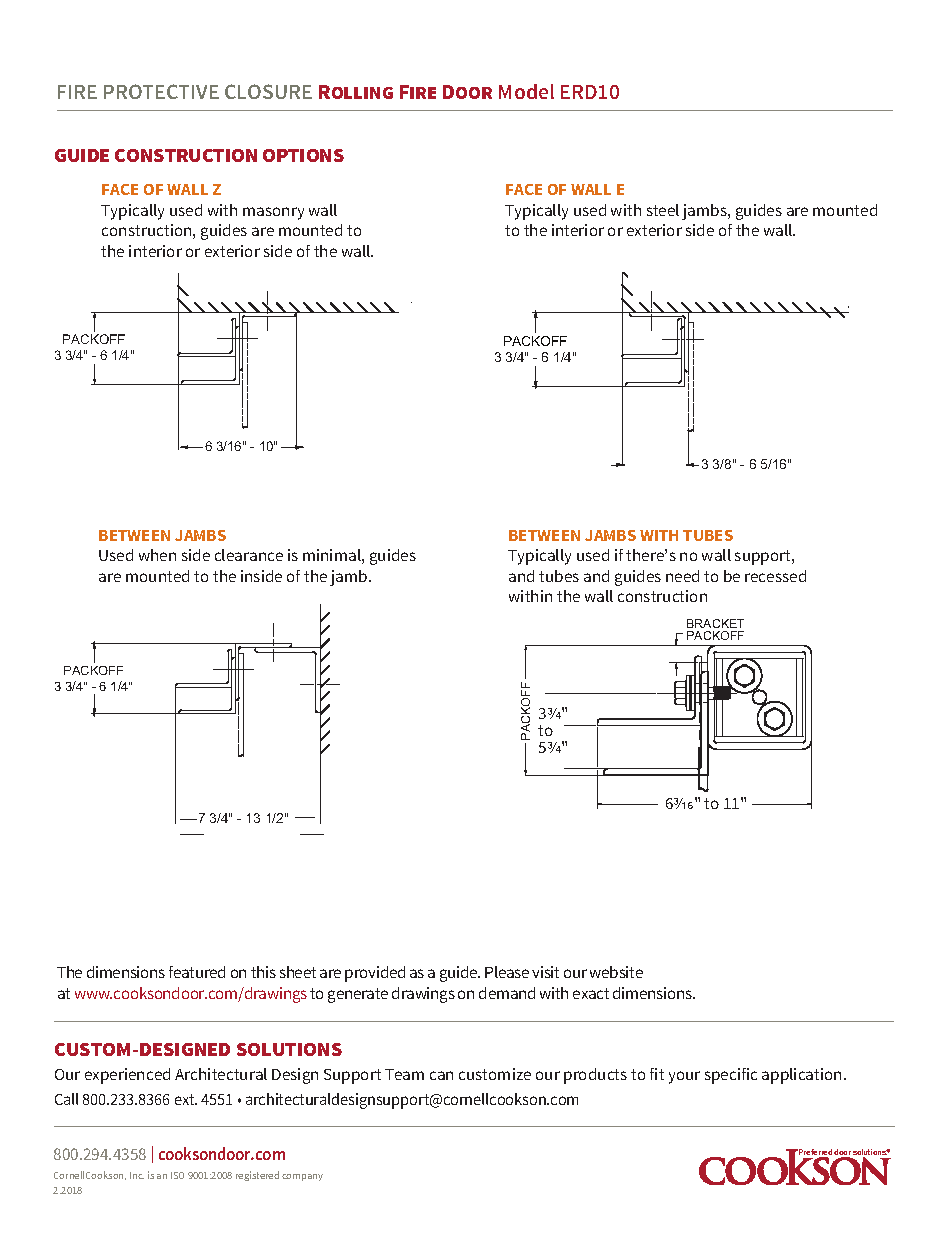  Describe the element at coordinates (507, 972) in the page. I see `Please` at that location.
